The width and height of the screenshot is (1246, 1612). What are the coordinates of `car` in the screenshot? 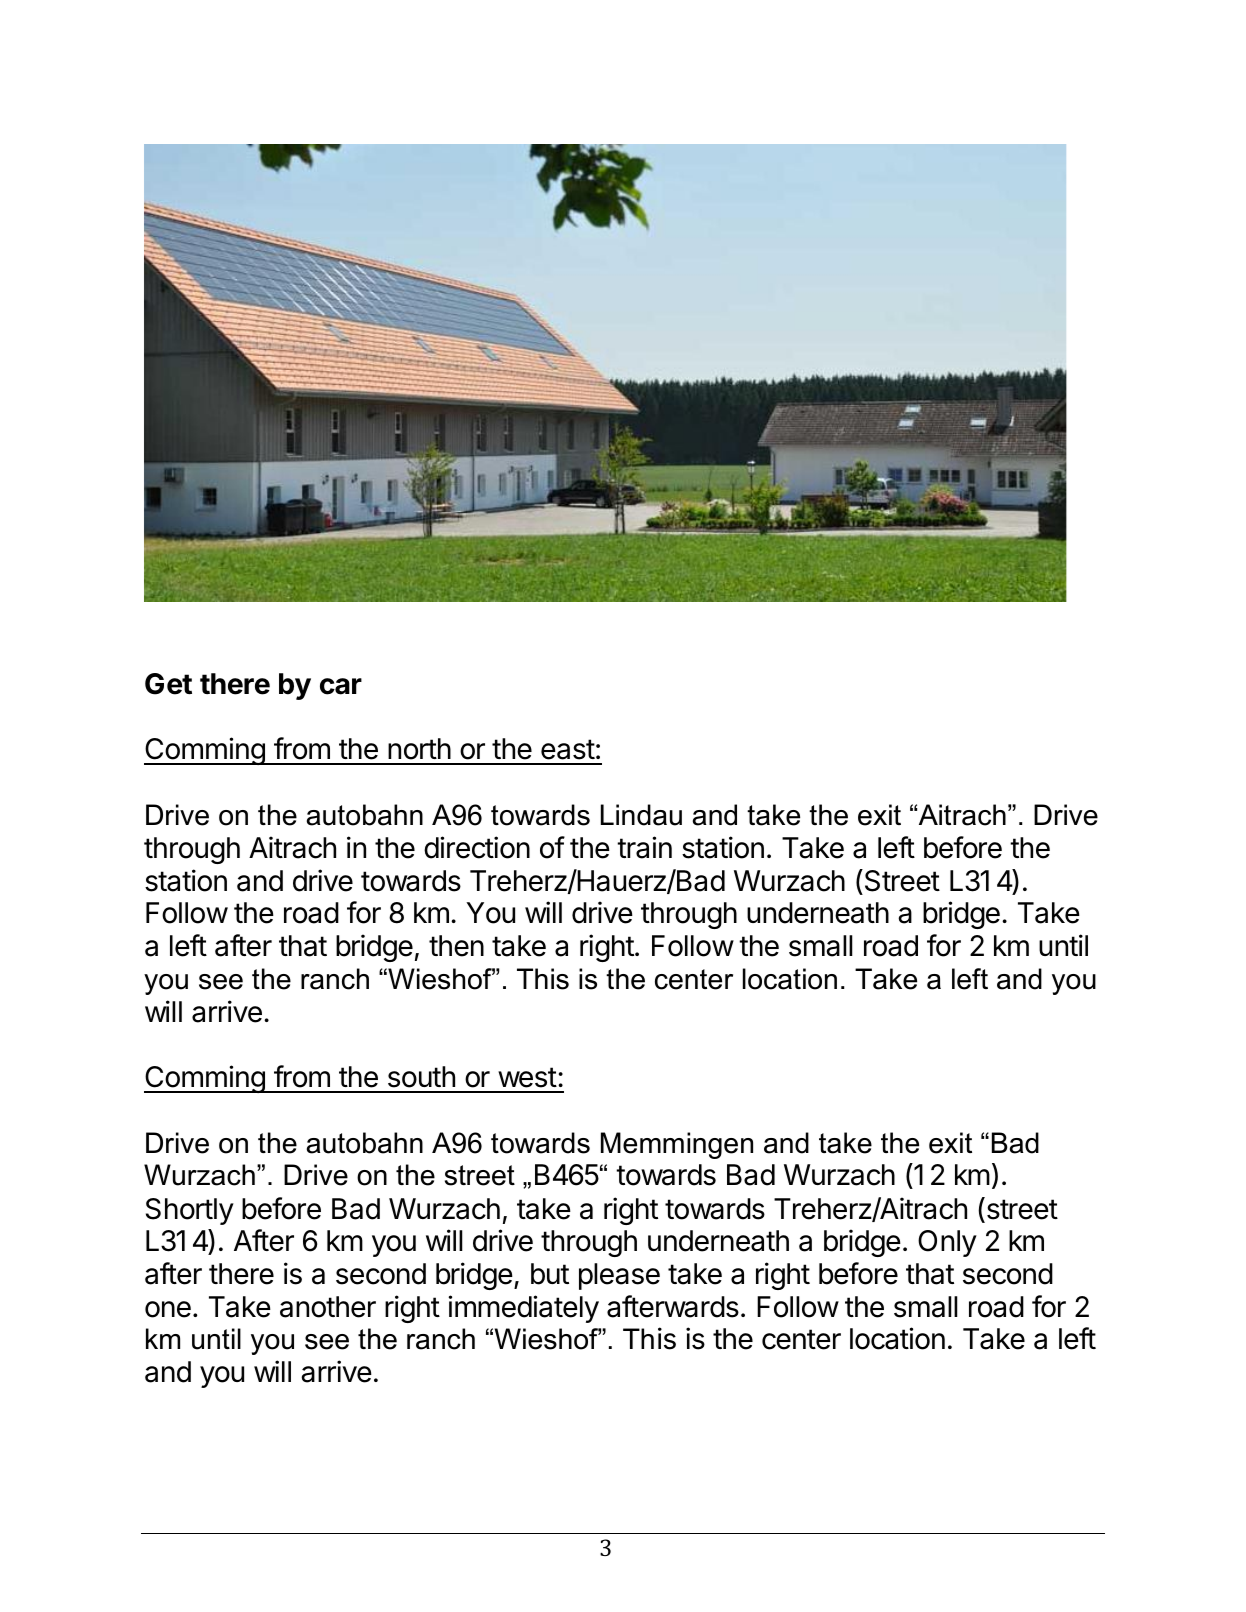 It's located at (341, 686).
